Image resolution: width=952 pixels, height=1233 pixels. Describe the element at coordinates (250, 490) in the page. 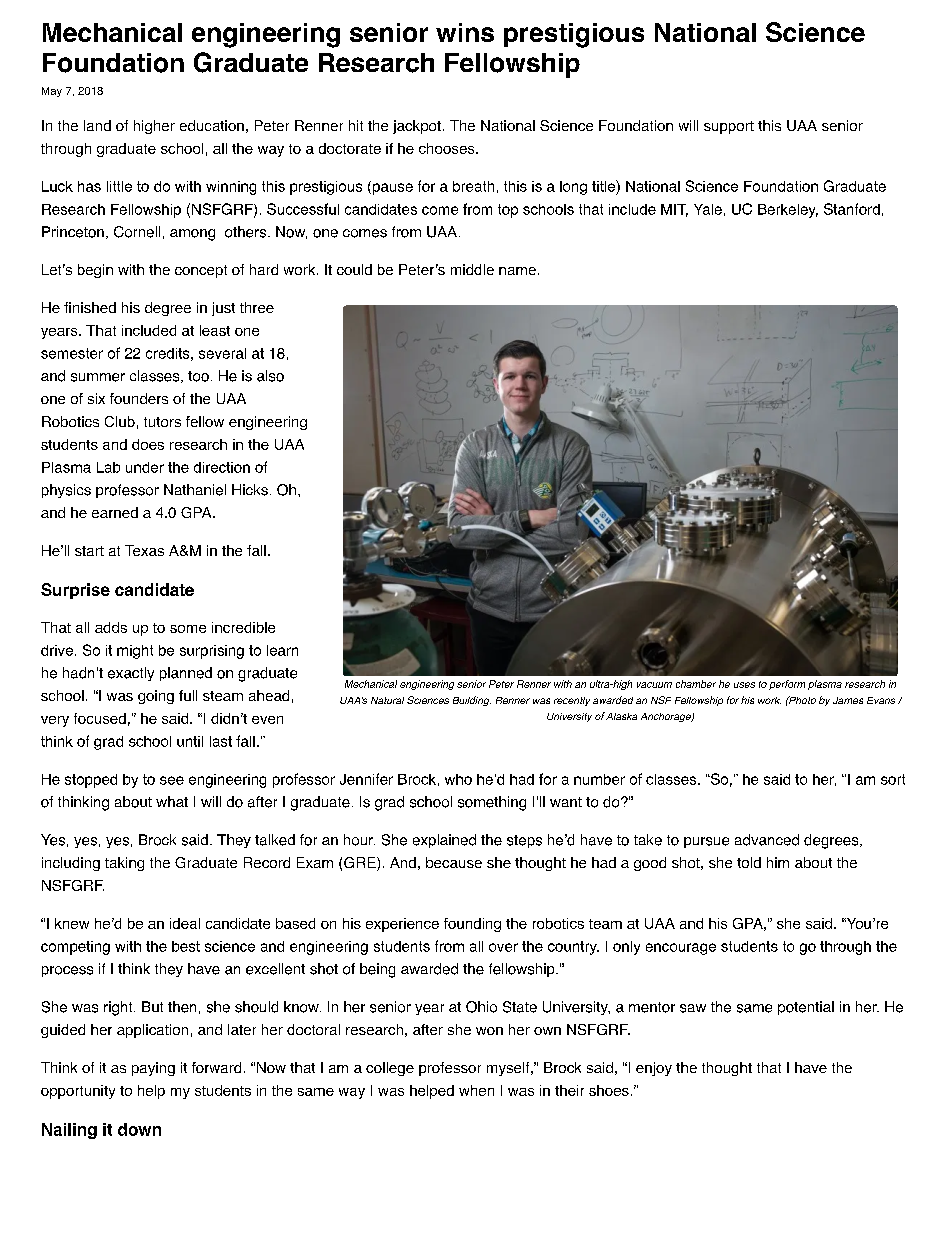

I see `Hicks` at that location.
